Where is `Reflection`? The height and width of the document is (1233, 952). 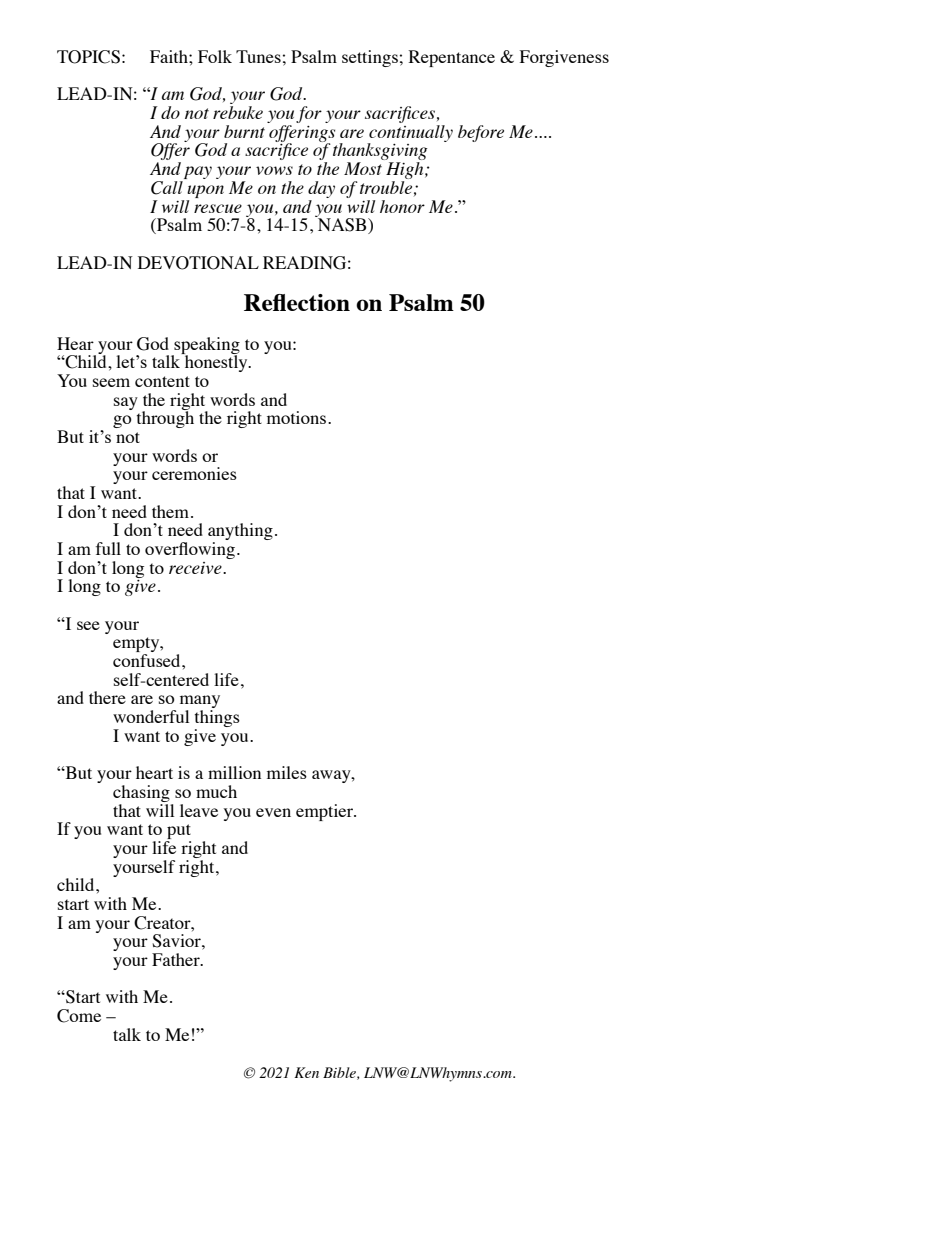
Reflection is located at coordinates (297, 302).
